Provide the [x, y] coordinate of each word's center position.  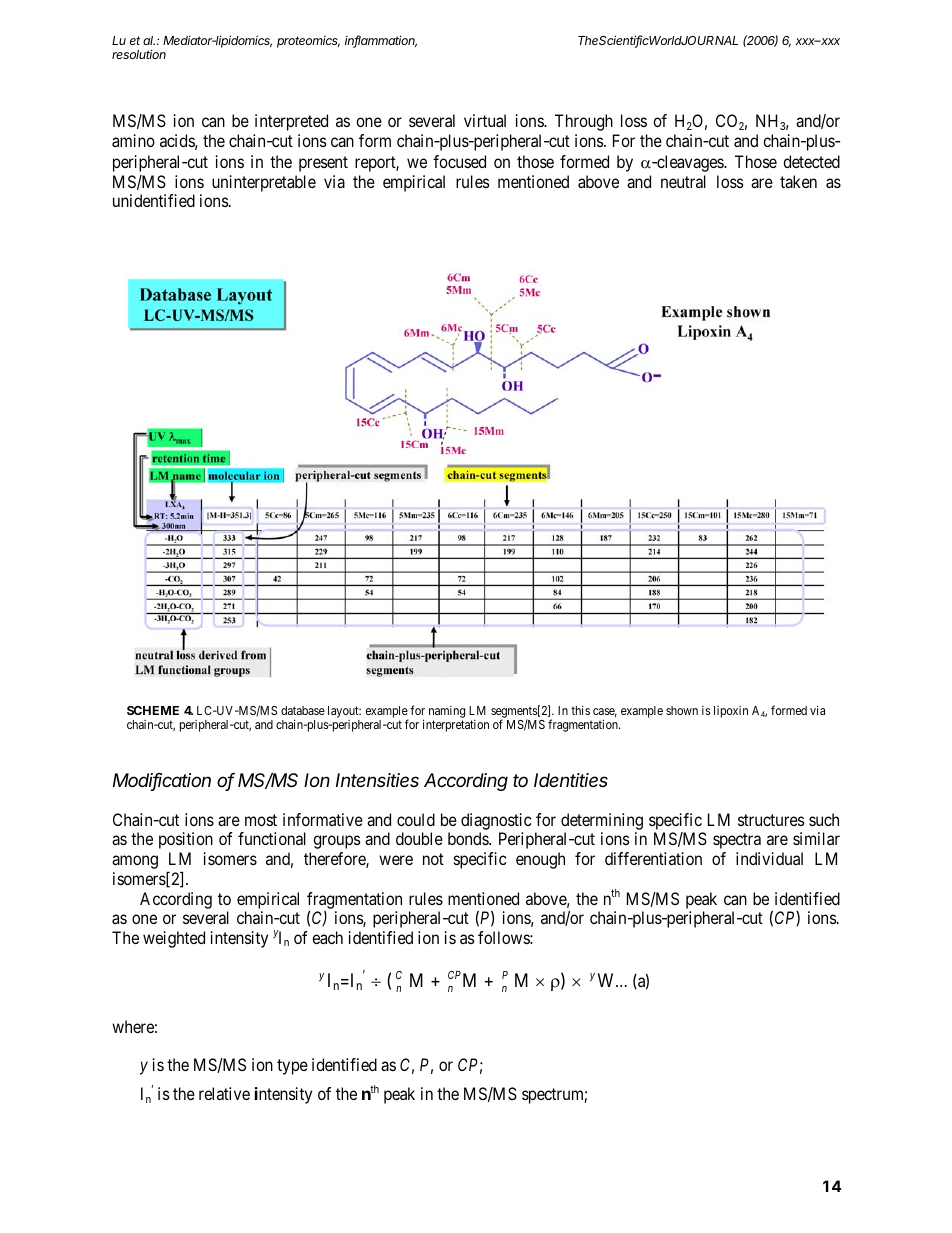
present [323, 164]
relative [224, 1093]
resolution [139, 54]
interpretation [456, 725]
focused [459, 161]
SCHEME [153, 710]
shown [682, 710]
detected [811, 161]
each [327, 937]
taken [798, 181]
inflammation [381, 41]
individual [769, 858]
